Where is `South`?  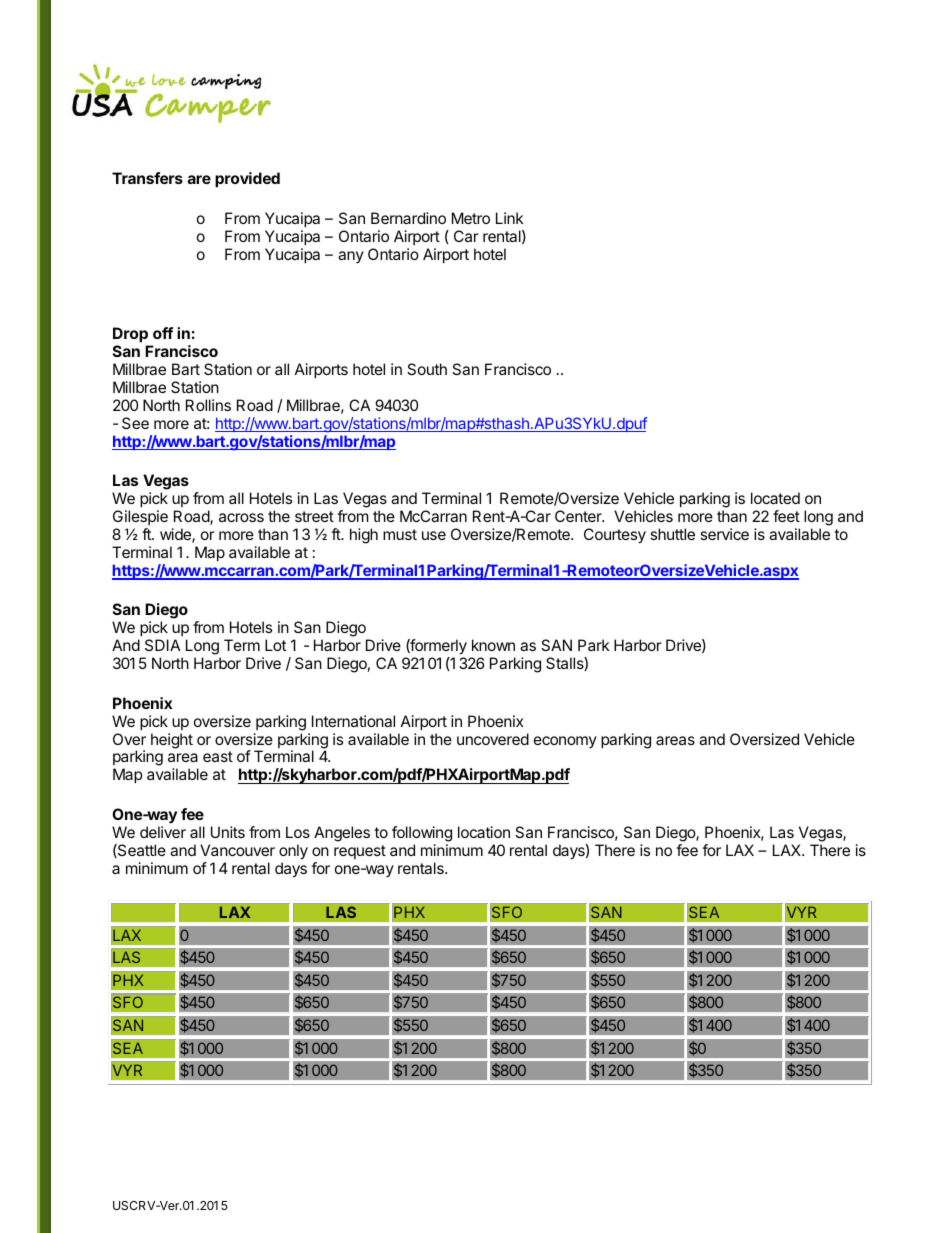 South is located at coordinates (427, 369).
